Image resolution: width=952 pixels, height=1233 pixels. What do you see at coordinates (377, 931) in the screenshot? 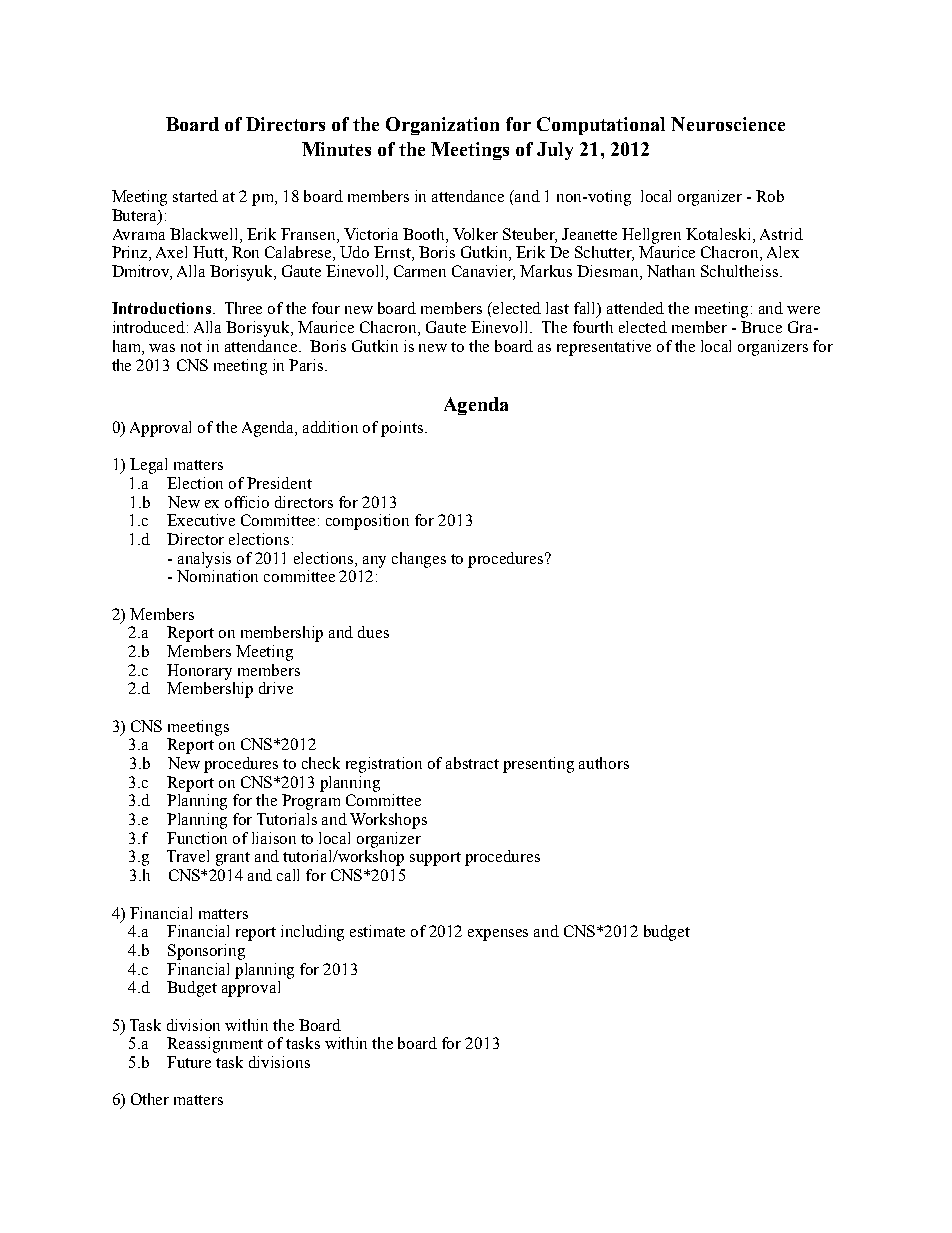
I see `estimate` at bounding box center [377, 931].
